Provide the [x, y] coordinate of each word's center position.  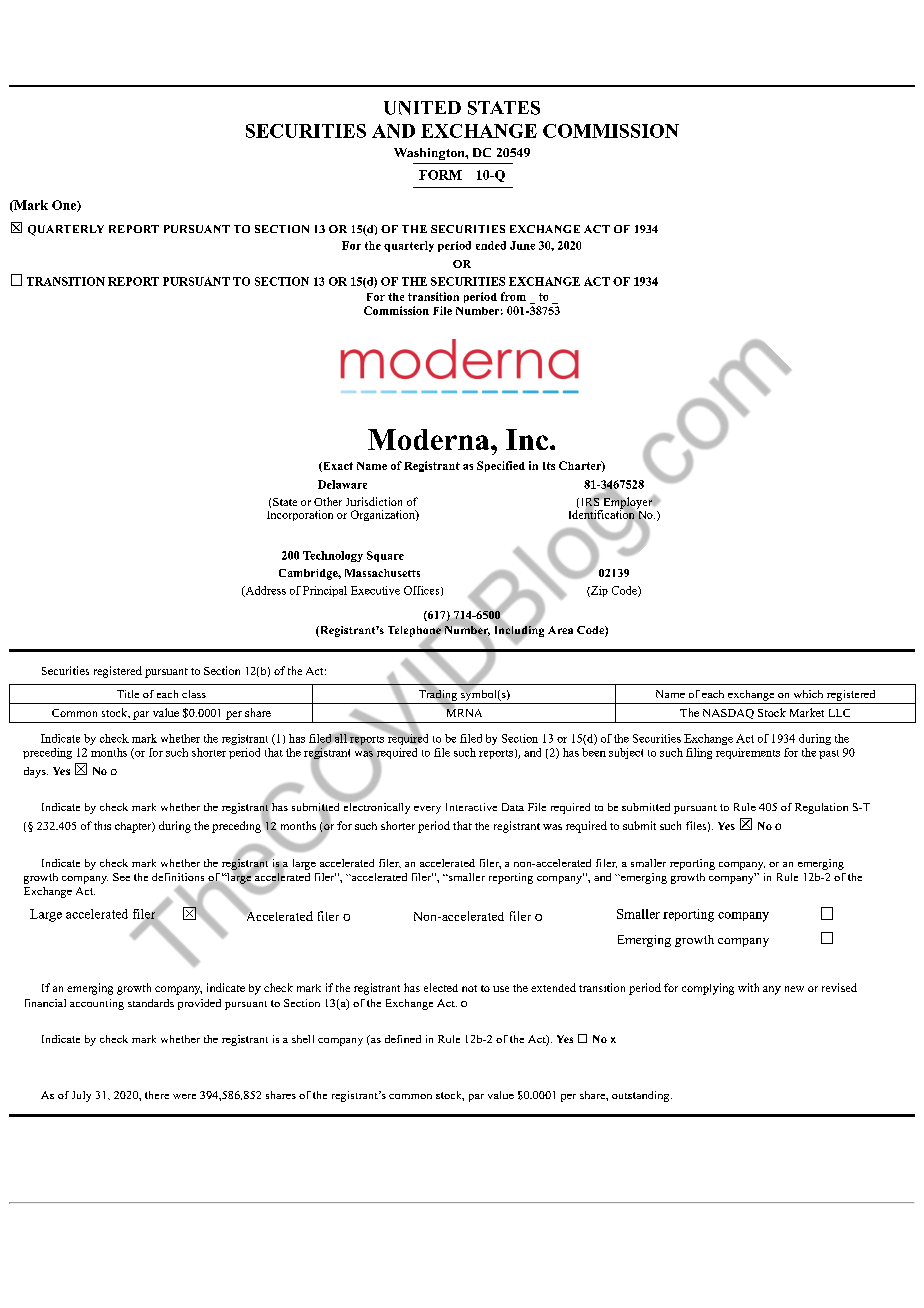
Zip [598, 591]
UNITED [422, 108]
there [157, 1095]
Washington [430, 154]
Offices [423, 591]
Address [264, 591]
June [522, 245]
